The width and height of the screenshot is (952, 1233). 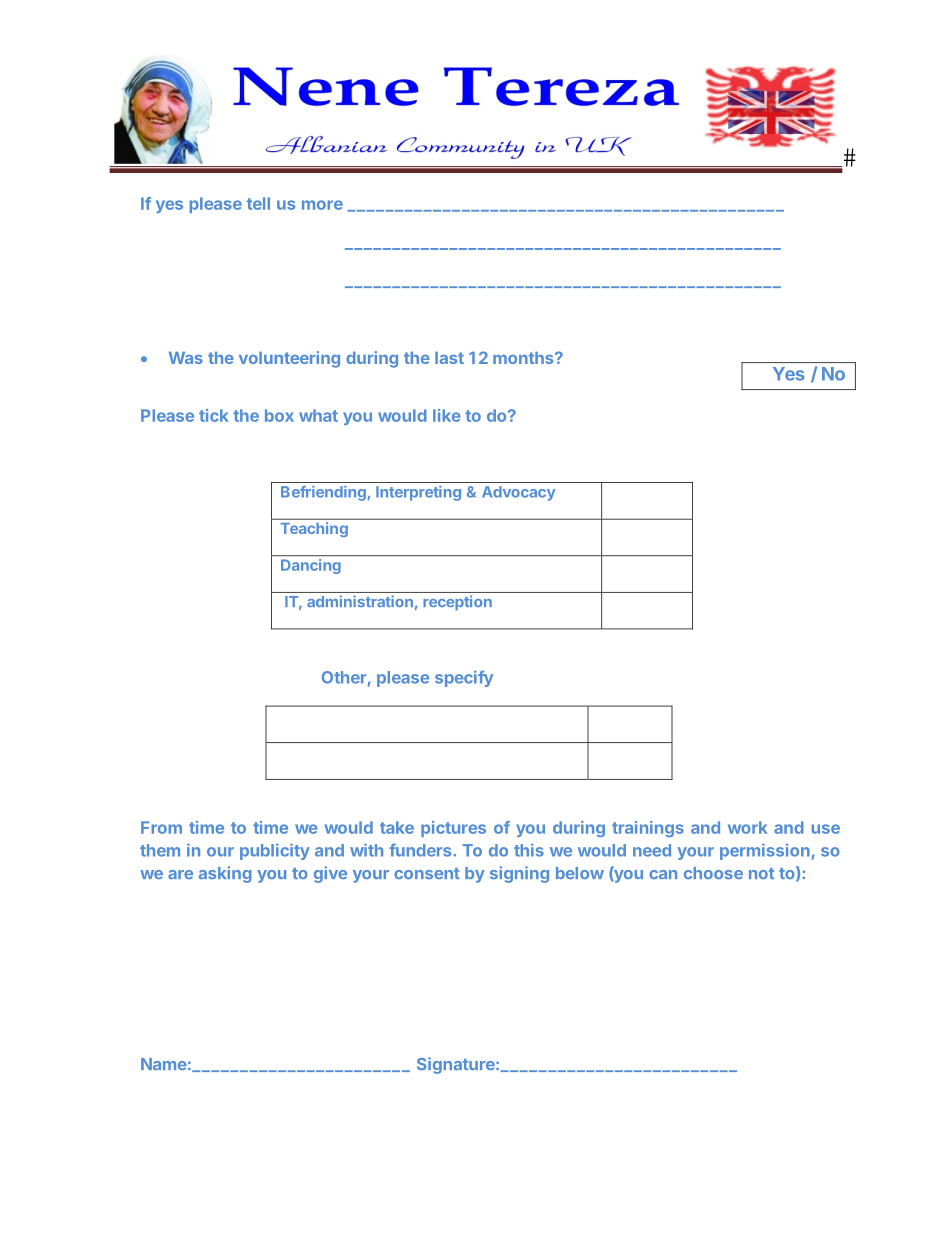 What do you see at coordinates (258, 203) in the screenshot?
I see `tell` at bounding box center [258, 203].
